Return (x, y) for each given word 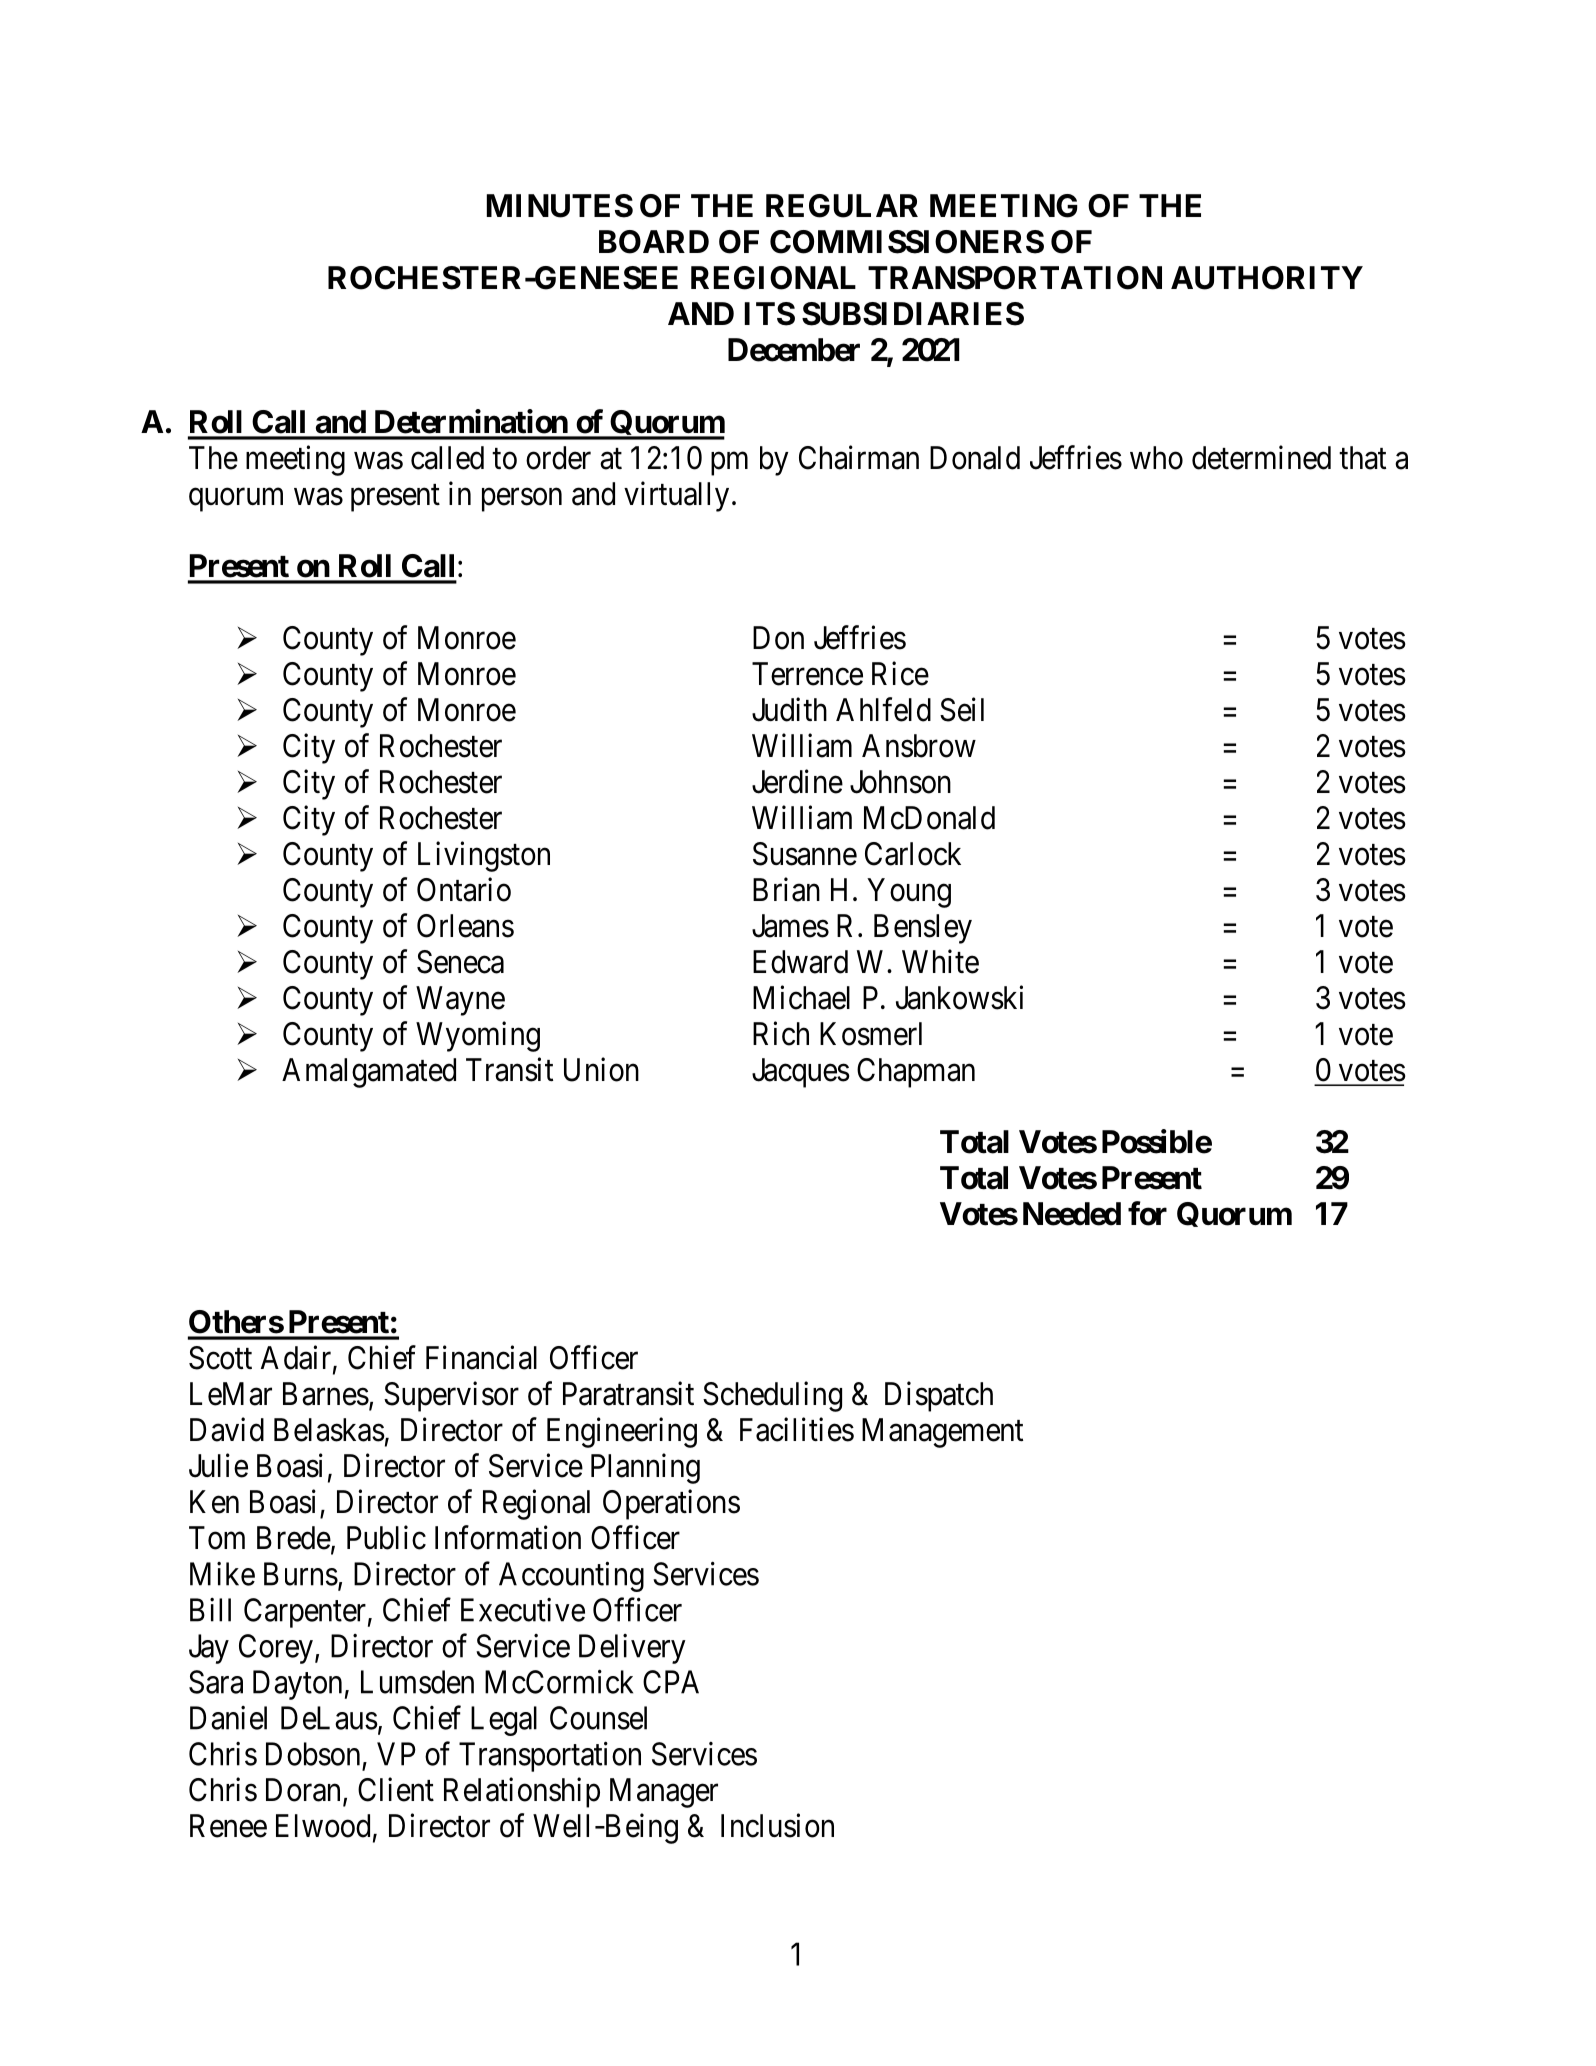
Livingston (484, 856)
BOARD (654, 242)
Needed (1072, 1214)
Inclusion (777, 1825)
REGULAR (842, 206)
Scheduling (772, 1396)
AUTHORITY (1267, 278)
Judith (789, 709)
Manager (664, 1793)
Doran (303, 1790)
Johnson (900, 782)
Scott (220, 1358)
